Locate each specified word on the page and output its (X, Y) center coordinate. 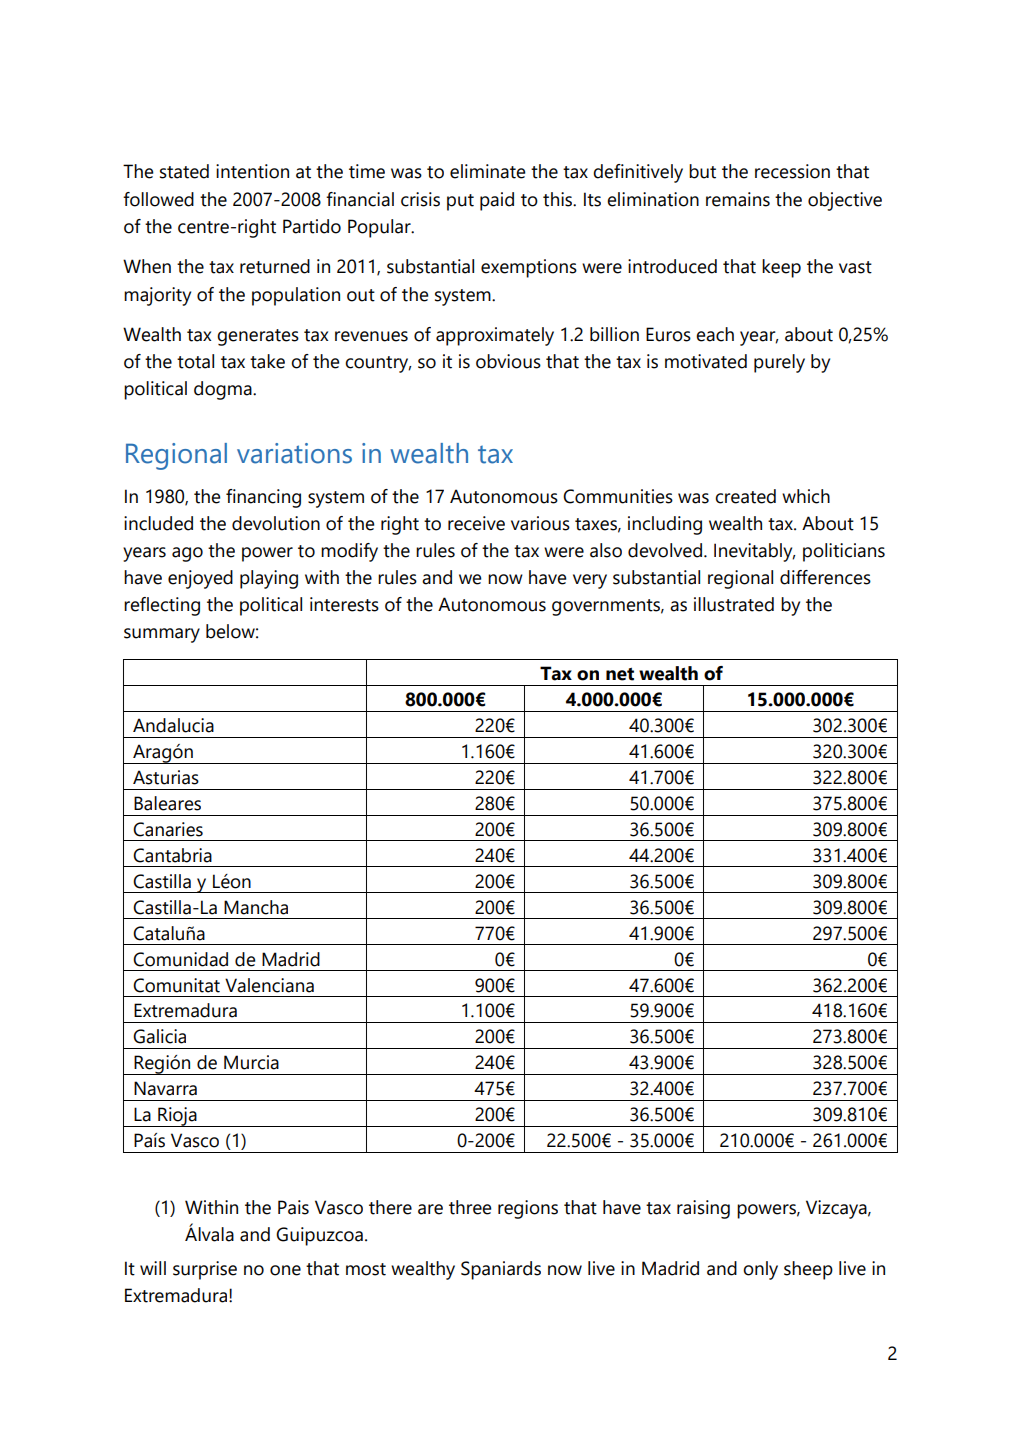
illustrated (734, 604)
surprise (205, 1270)
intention (252, 171)
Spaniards (501, 1270)
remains (738, 199)
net (620, 674)
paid (497, 201)
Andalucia (173, 725)
